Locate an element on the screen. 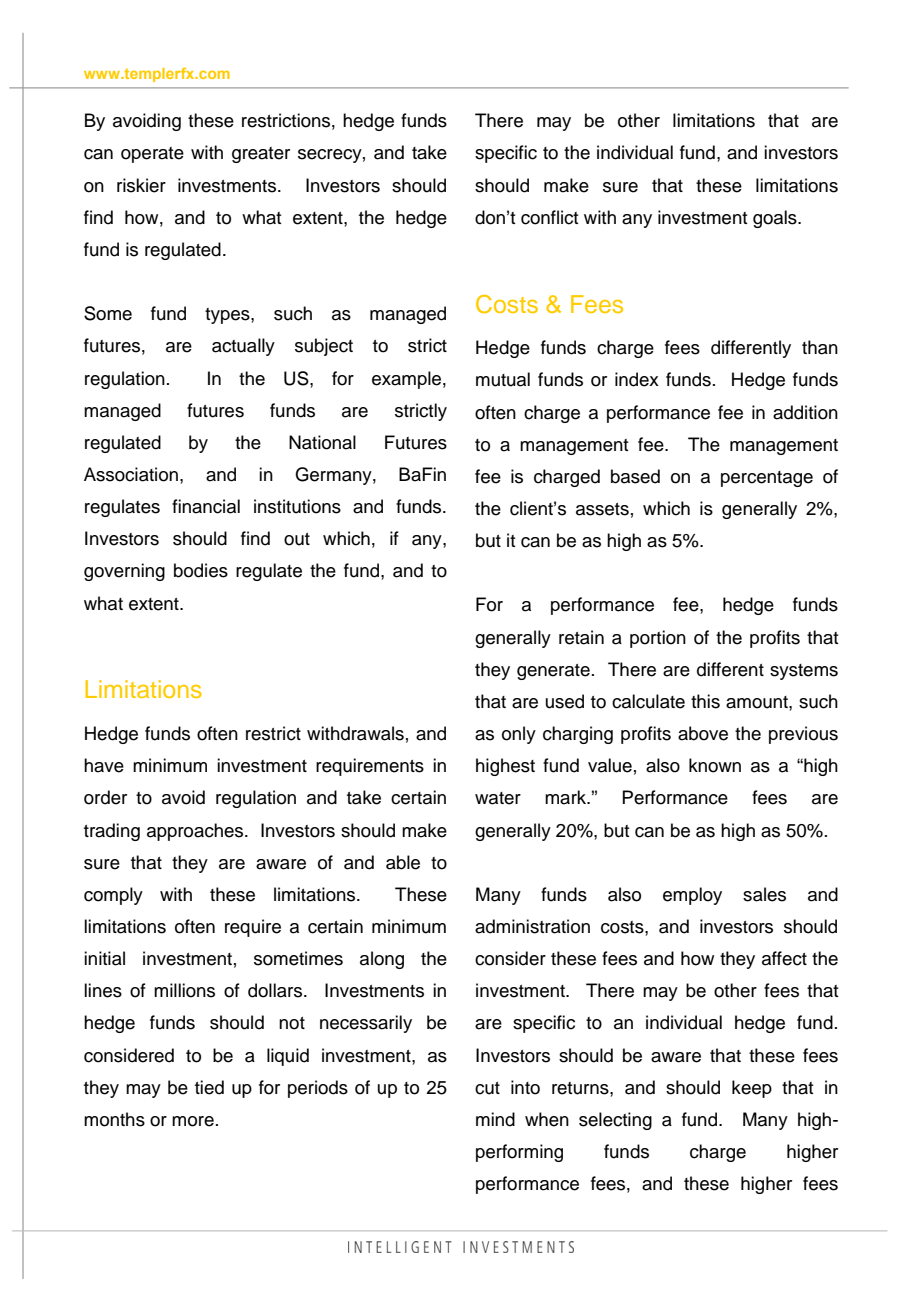 This screenshot has width=924, height=1308. goals is located at coordinates (776, 219).
